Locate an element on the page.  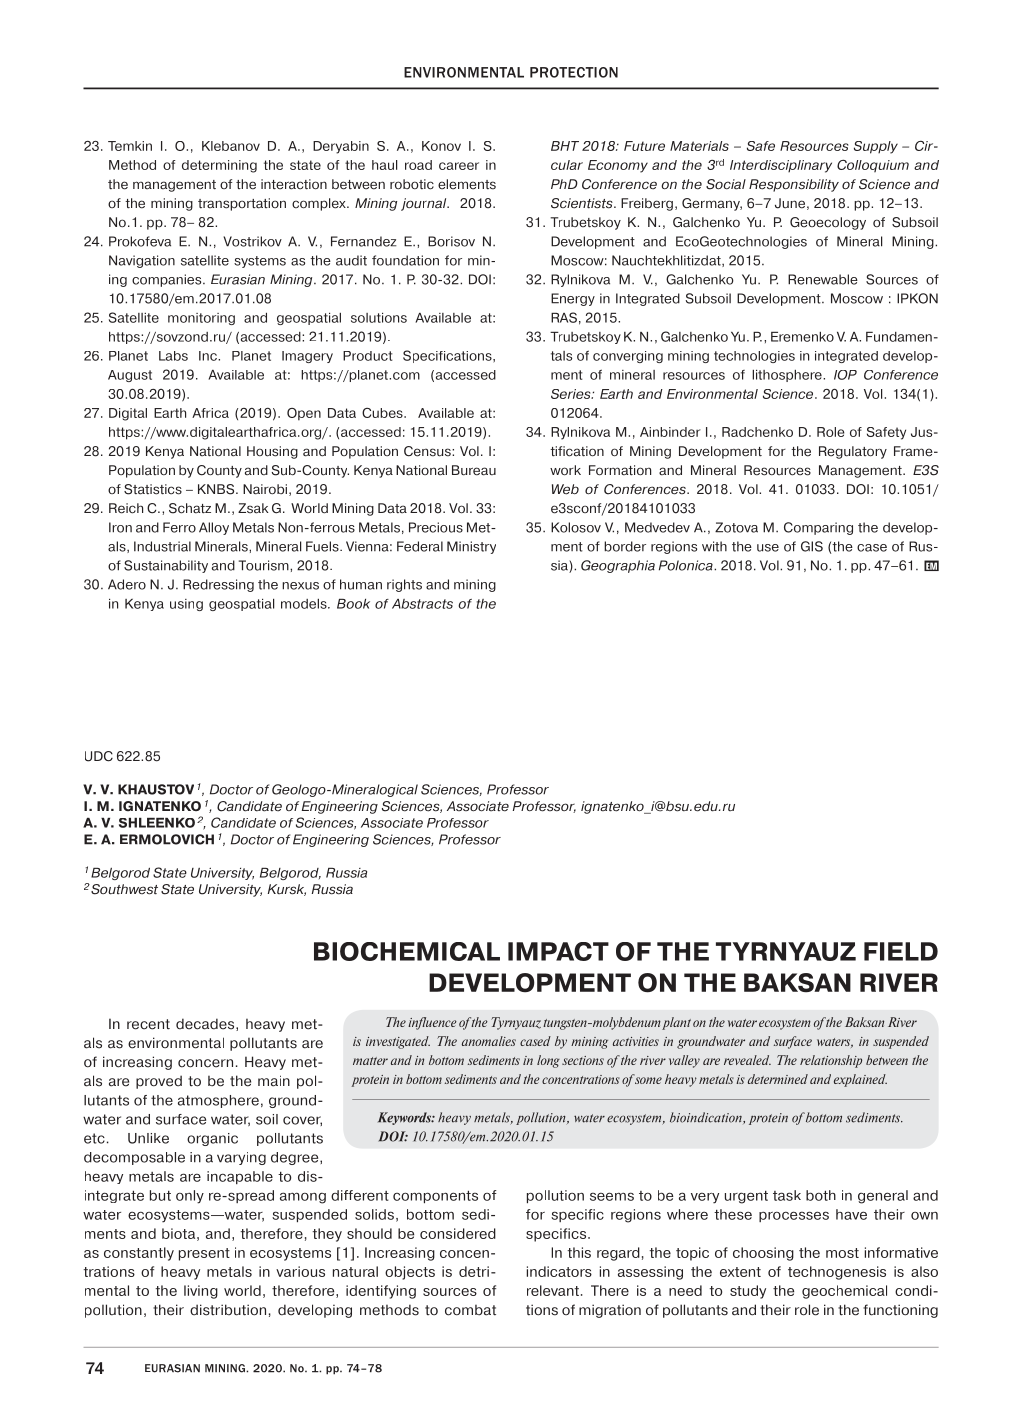
Bureau is located at coordinates (474, 470).
